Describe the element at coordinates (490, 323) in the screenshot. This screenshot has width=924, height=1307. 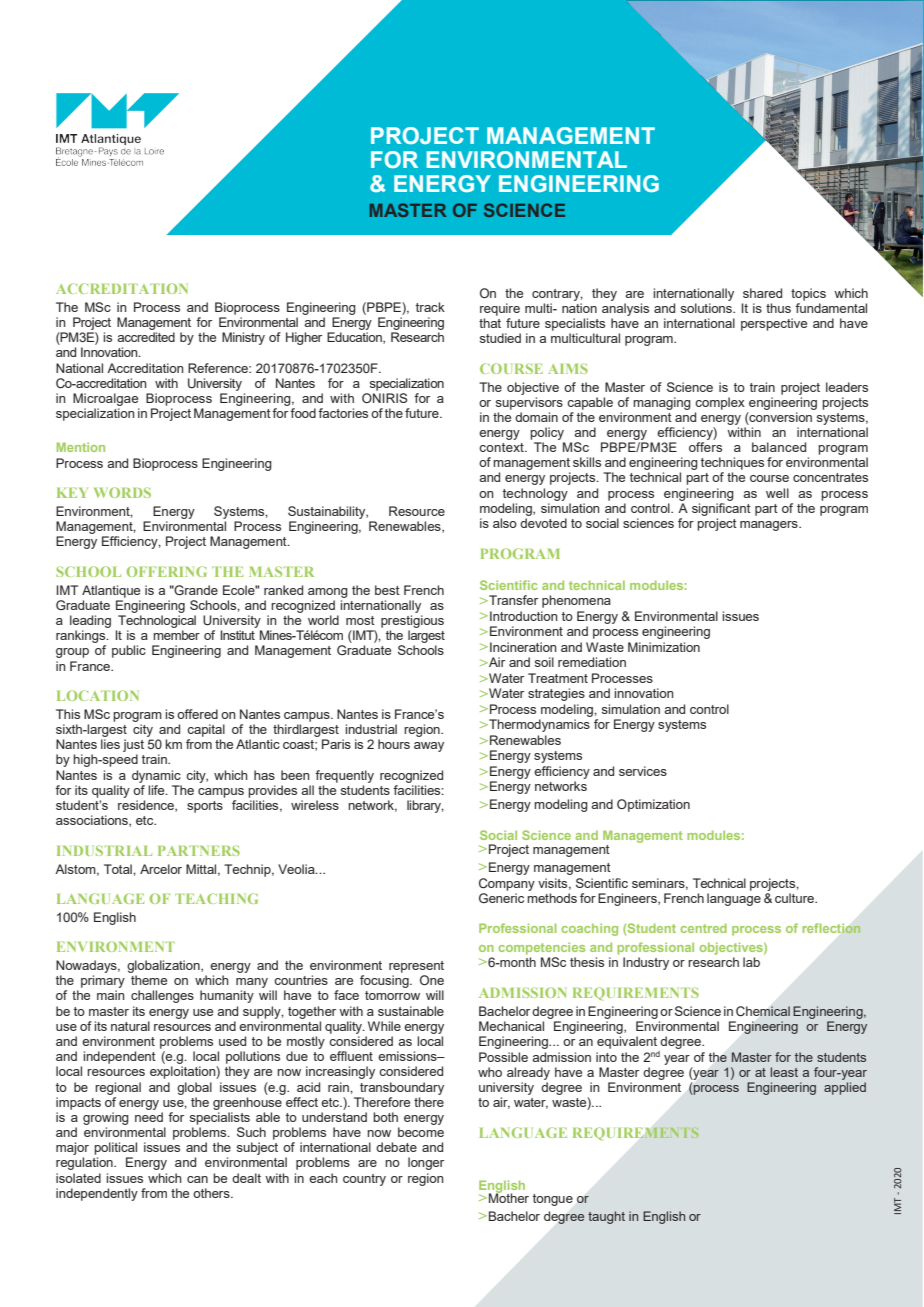
I see `that` at that location.
